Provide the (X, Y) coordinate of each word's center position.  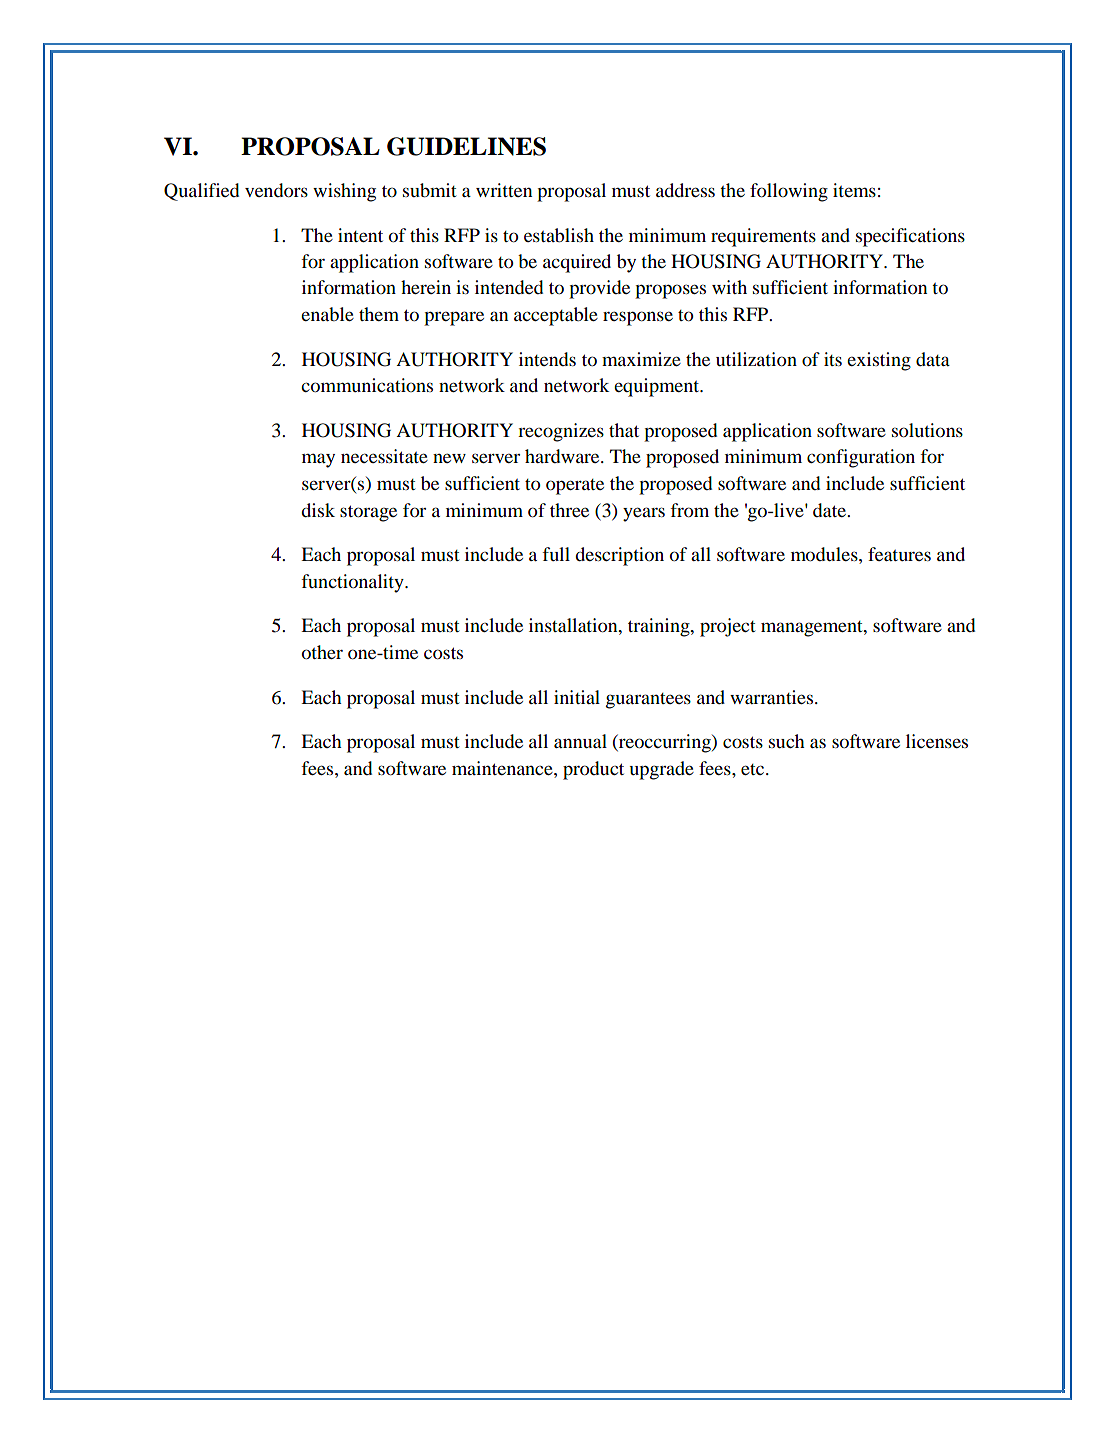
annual (580, 741)
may (318, 460)
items (854, 190)
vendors (276, 190)
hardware (563, 456)
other (322, 652)
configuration (861, 458)
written (504, 190)
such (787, 741)
